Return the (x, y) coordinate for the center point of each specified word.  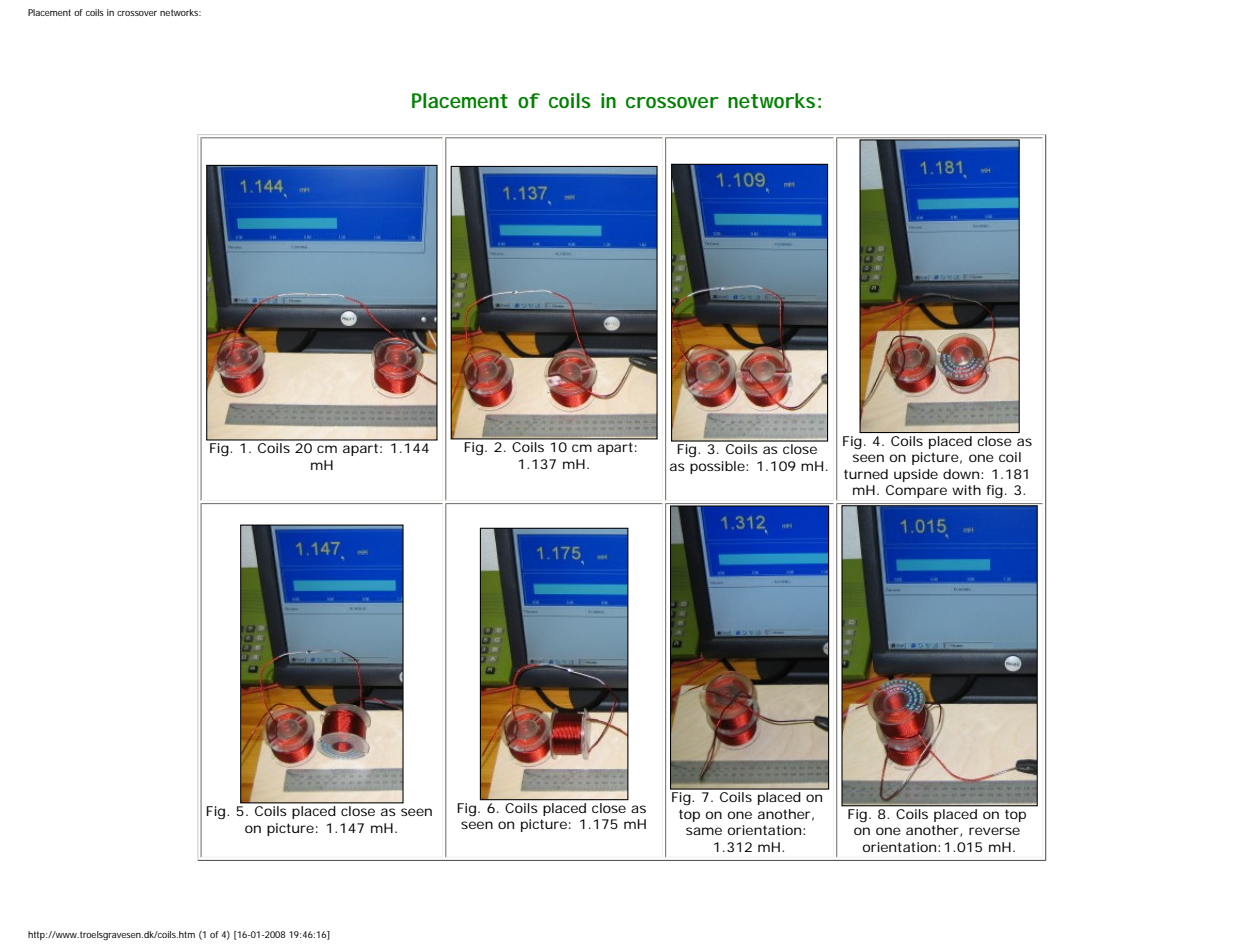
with (966, 490)
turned (866, 474)
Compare (916, 491)
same (704, 831)
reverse (994, 831)
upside (916, 475)
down (961, 474)
